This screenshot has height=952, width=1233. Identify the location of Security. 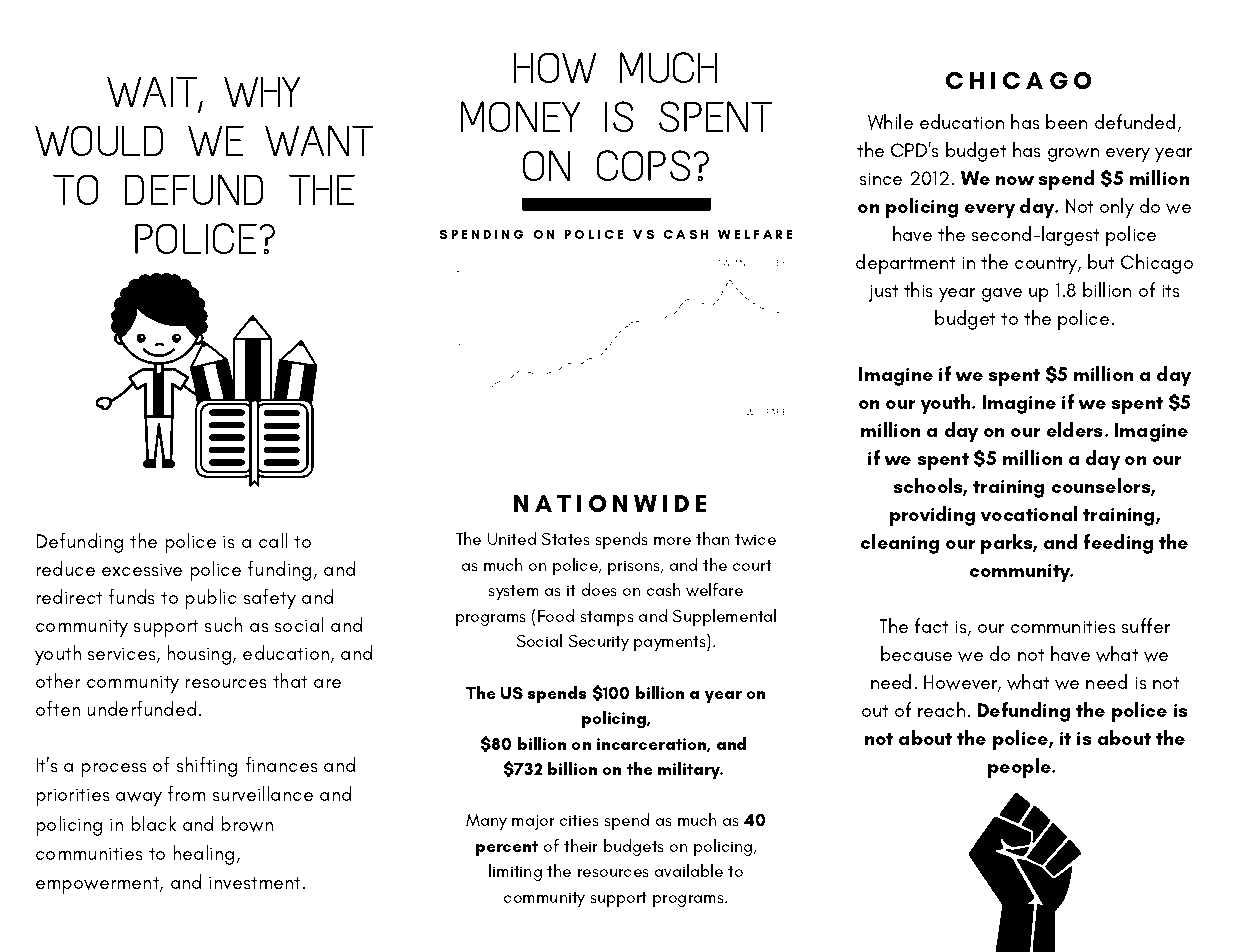
(599, 643).
